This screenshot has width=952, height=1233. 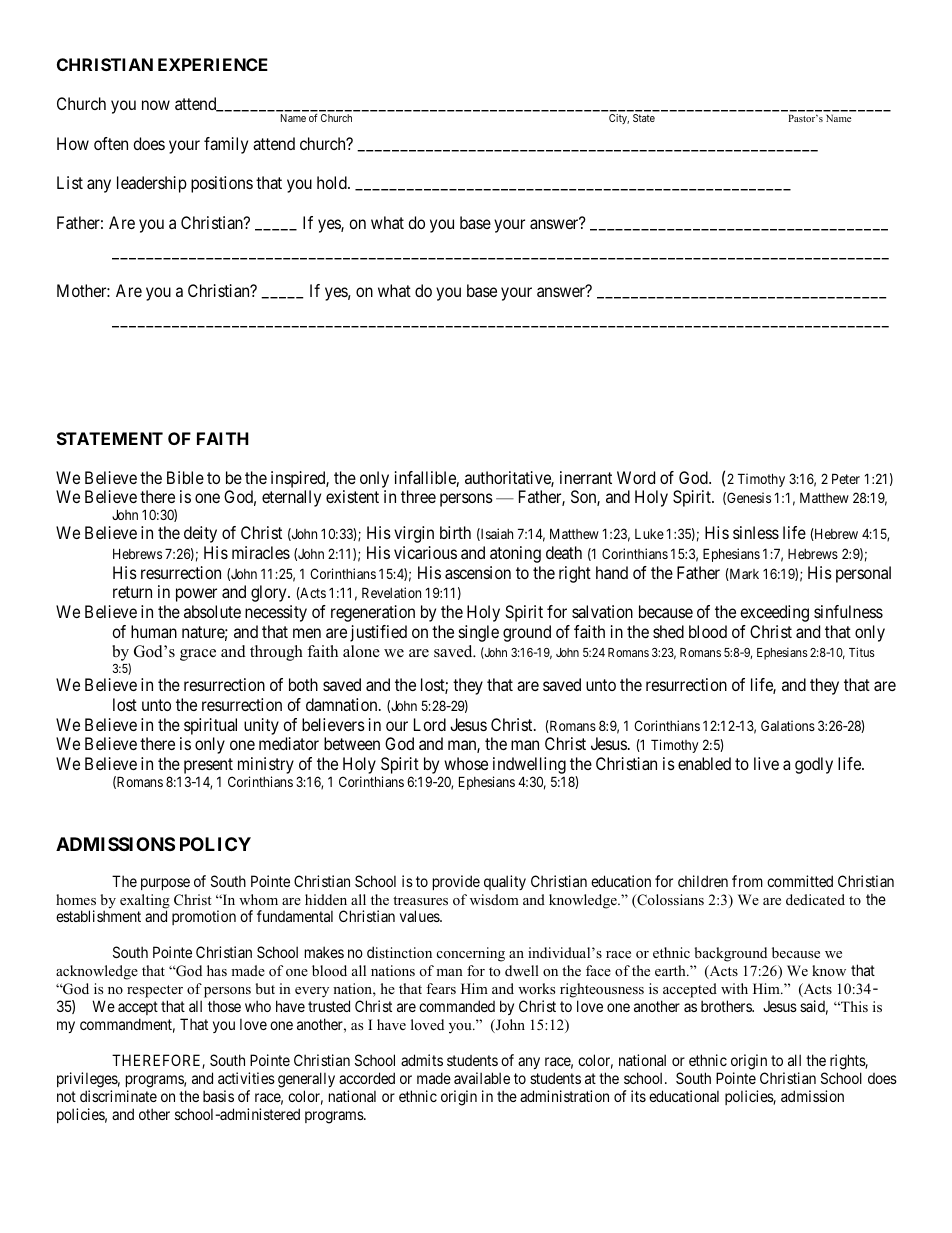 I want to click on City, so click(x=619, y=119).
